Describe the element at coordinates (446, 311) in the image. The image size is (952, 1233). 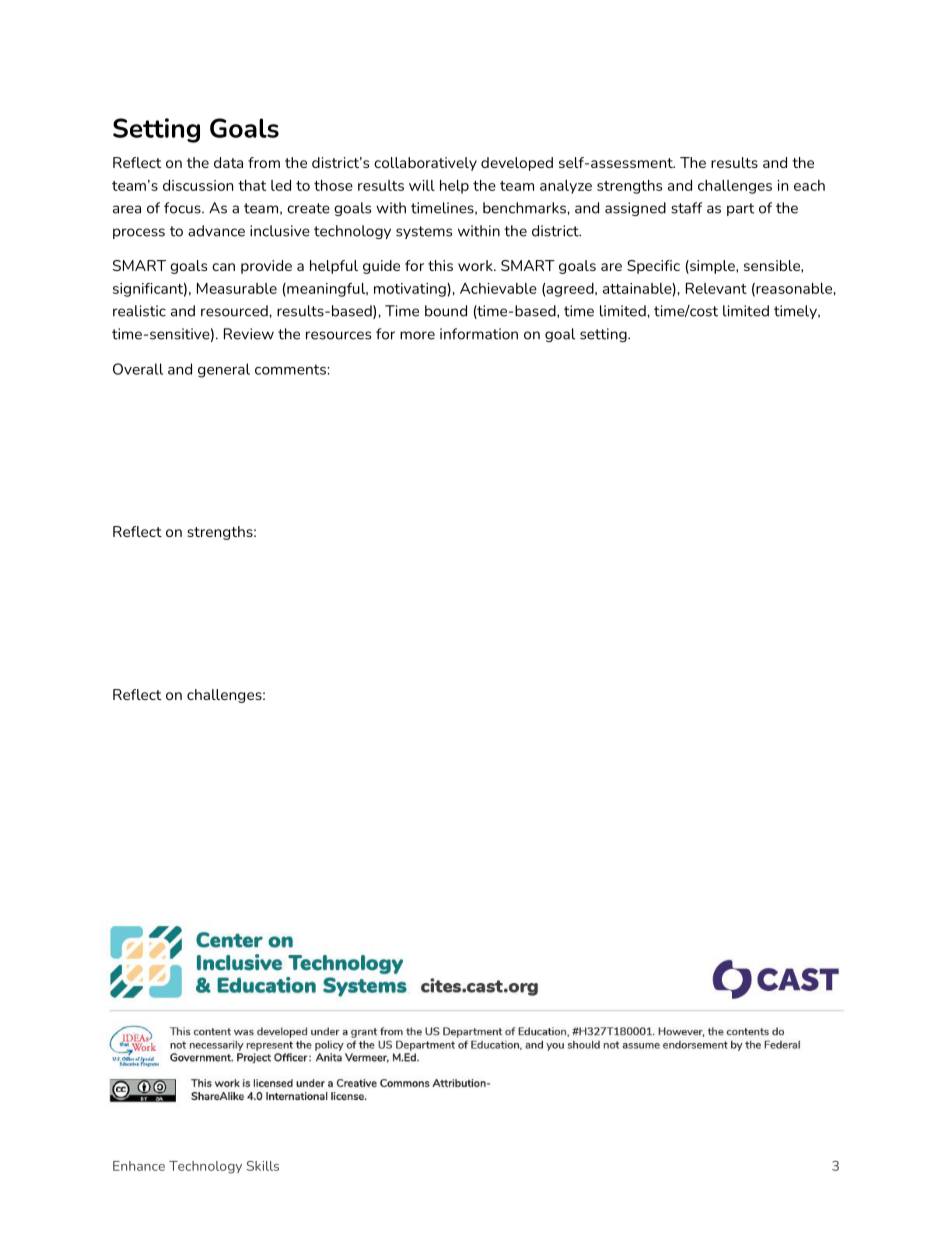
I see `bound` at that location.
